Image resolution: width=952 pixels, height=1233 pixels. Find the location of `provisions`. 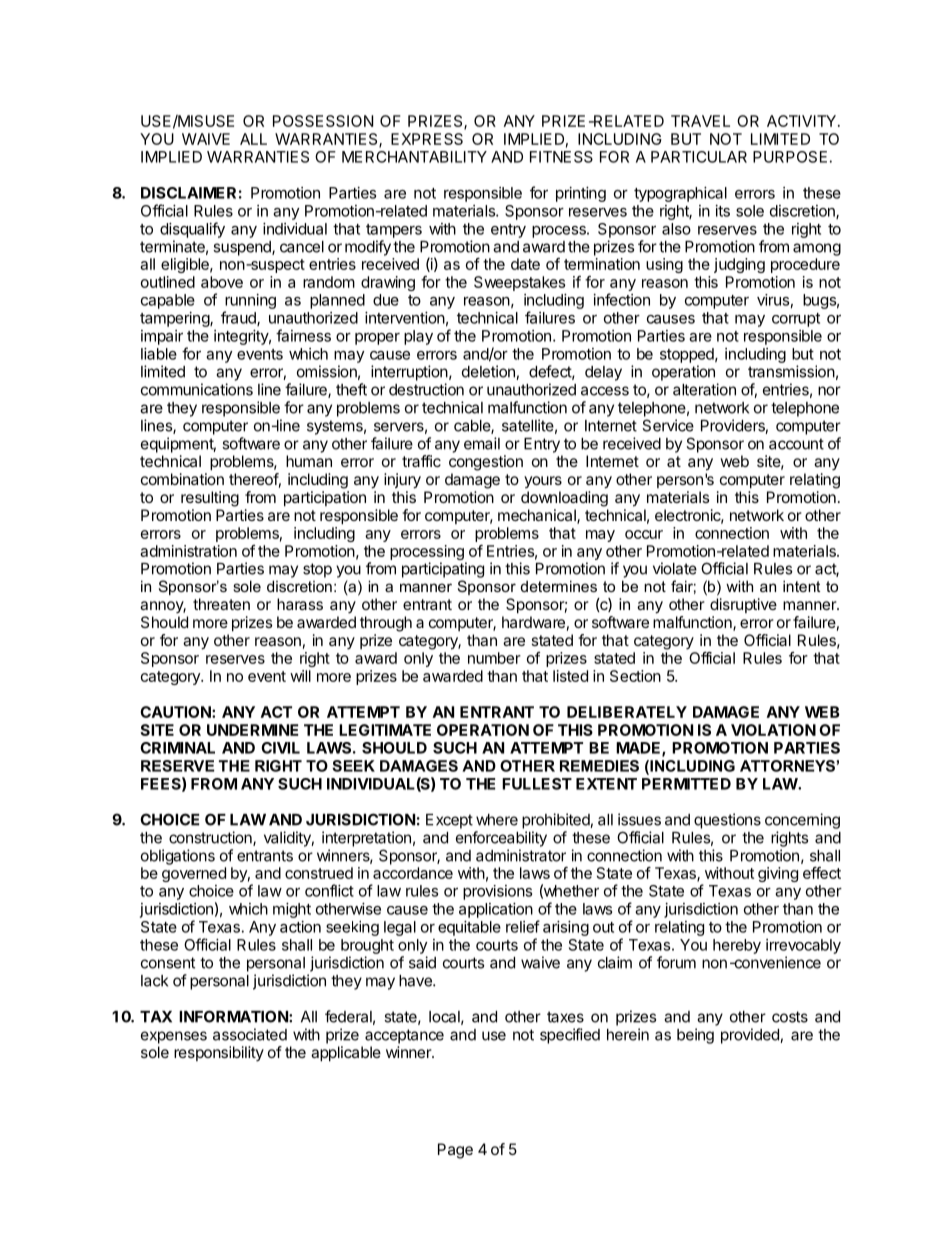

provisions is located at coordinates (497, 892).
